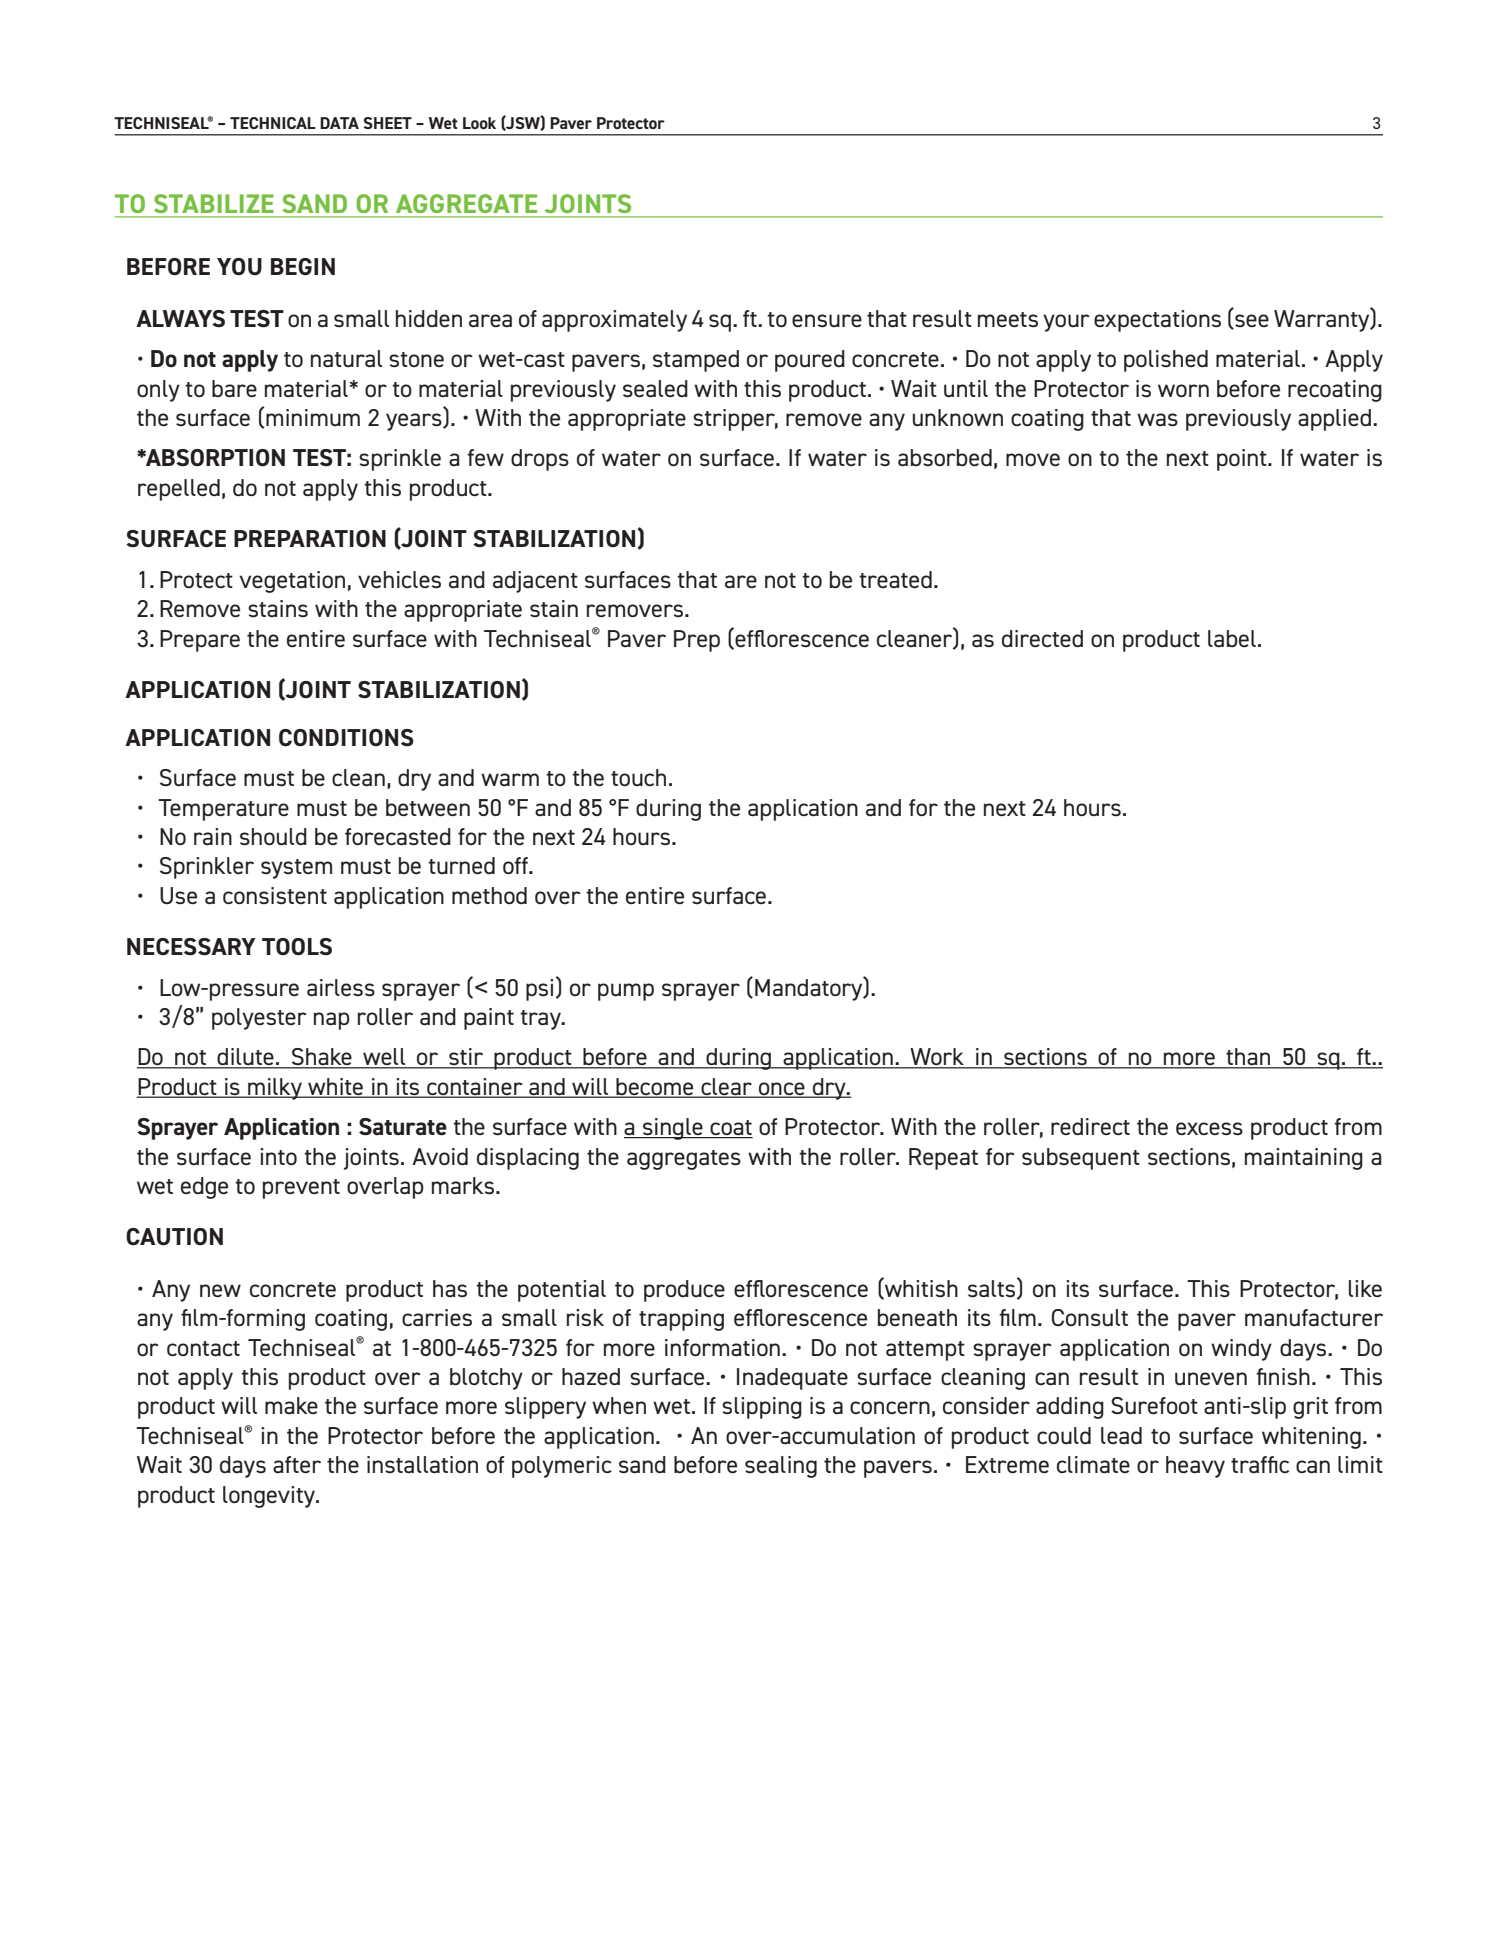  Describe the element at coordinates (895, 579) in the document. I see `treated` at that location.
